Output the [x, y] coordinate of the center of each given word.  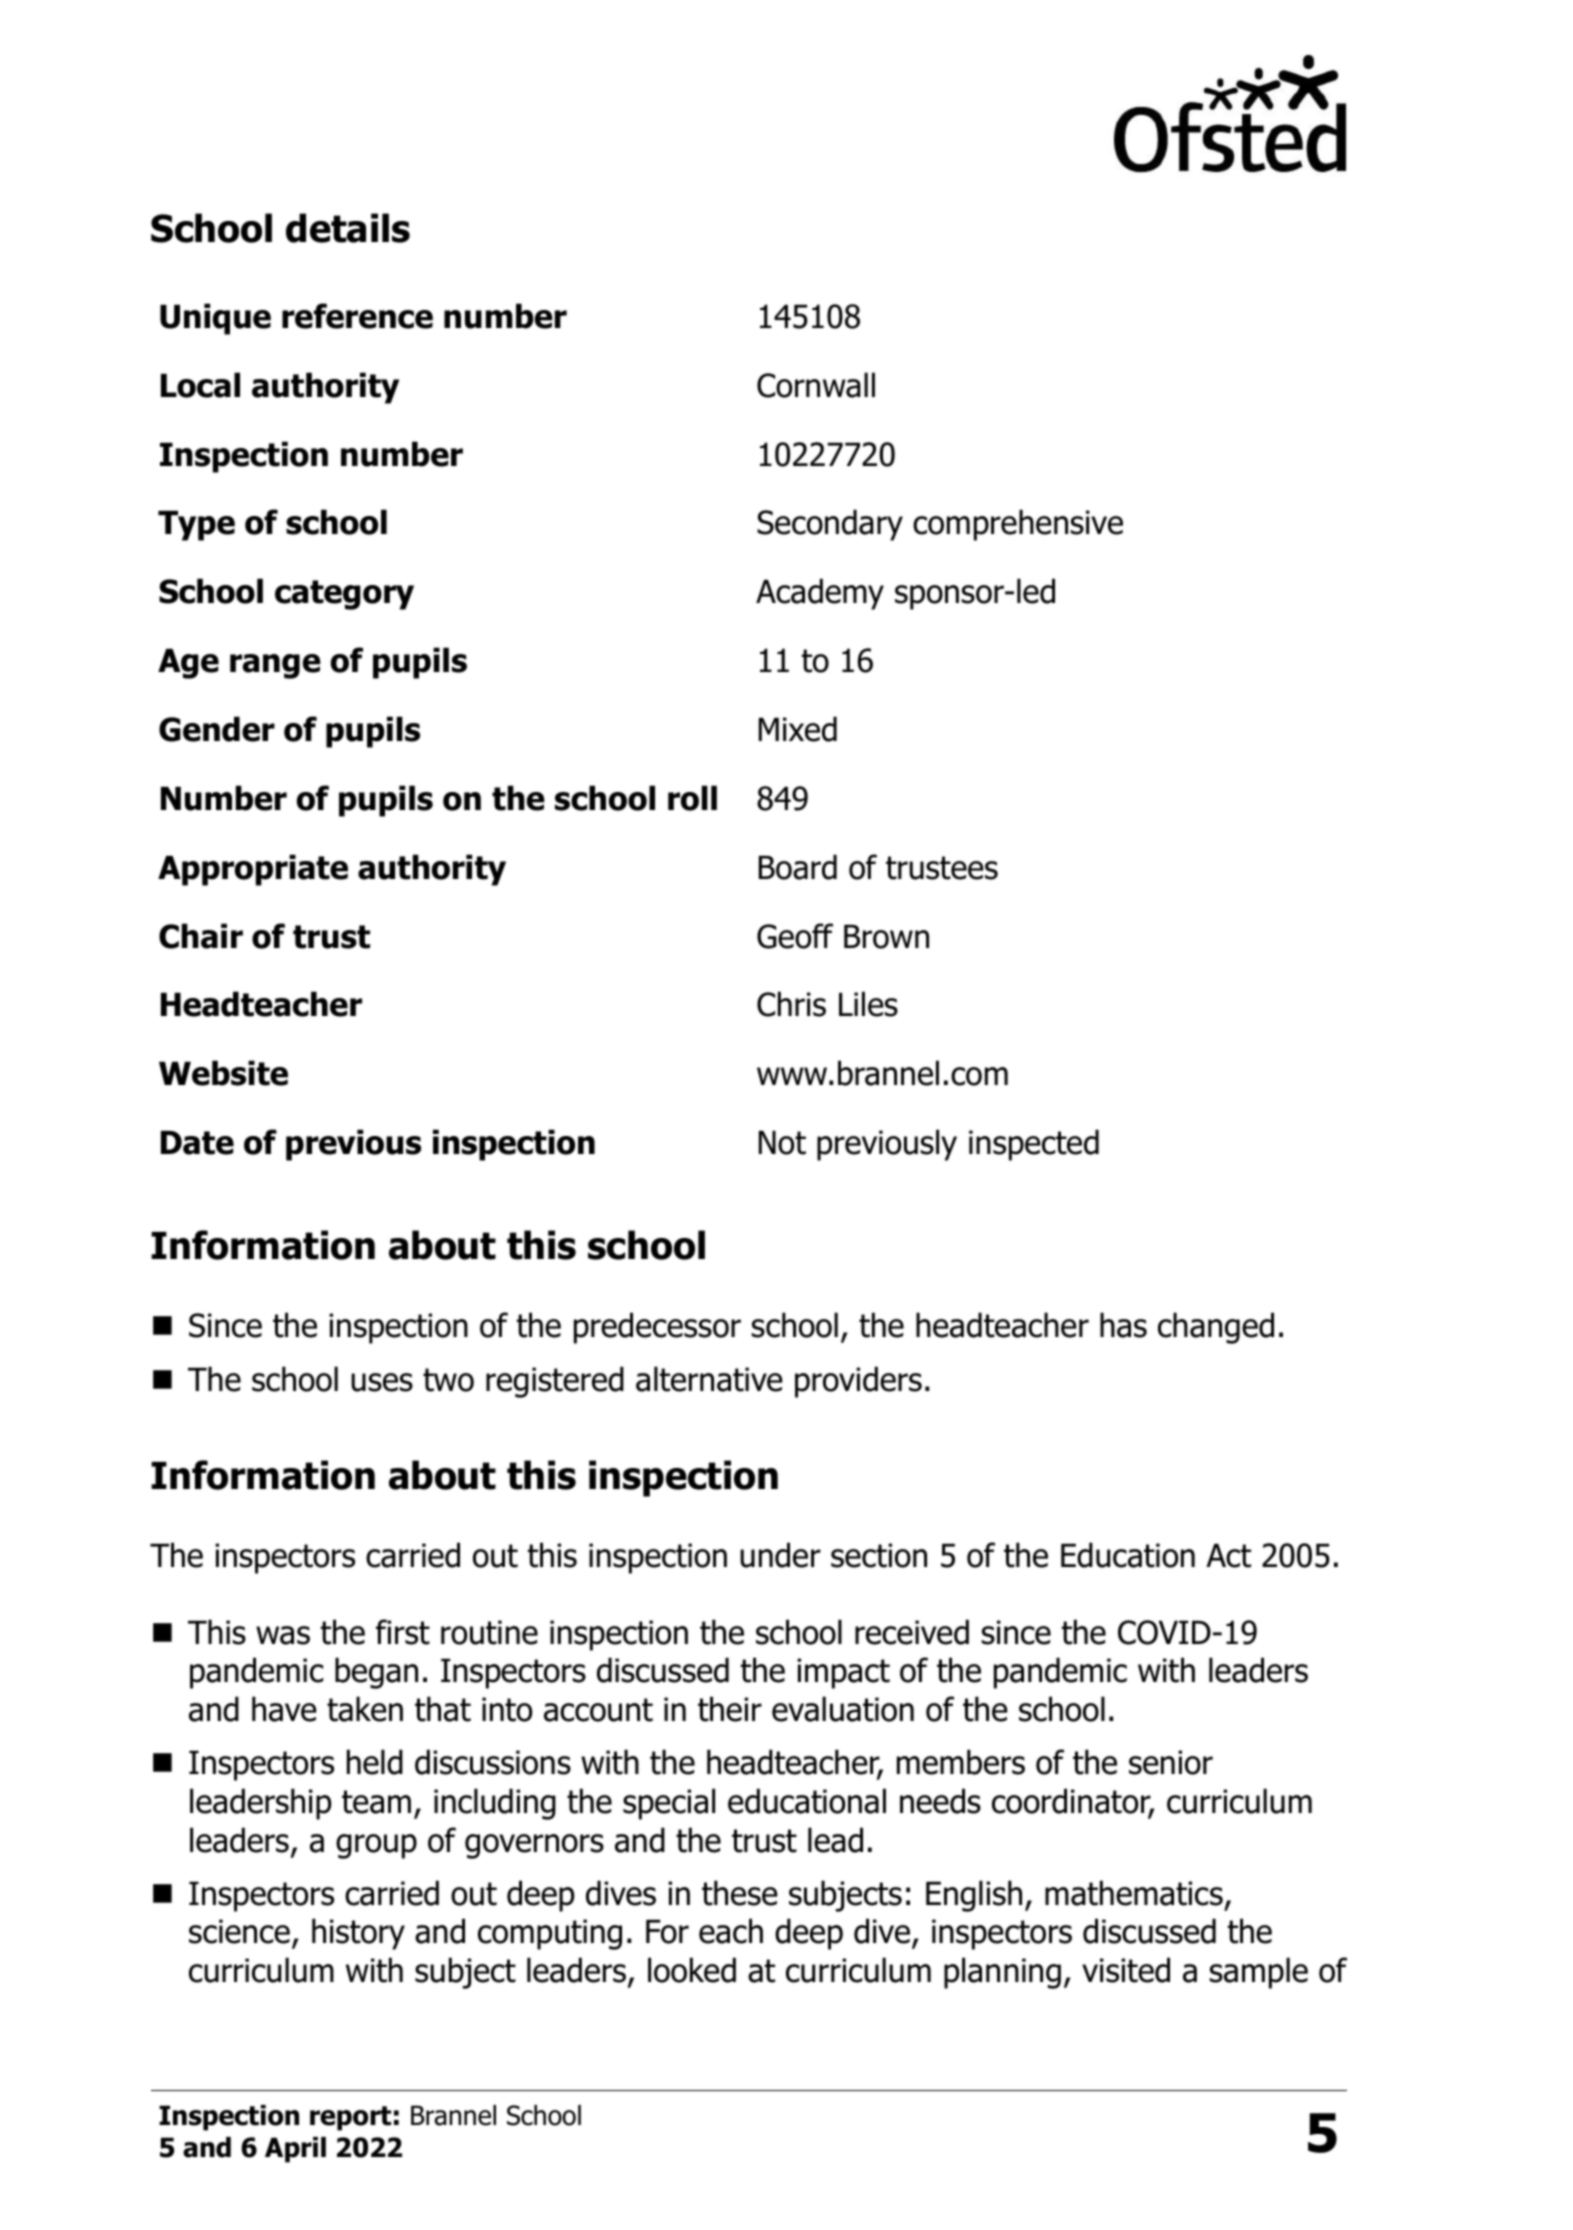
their [730, 1709]
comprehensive [1018, 525]
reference [357, 316]
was [283, 1635]
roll [692, 798]
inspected [1034, 1145]
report [350, 2118]
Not [782, 1143]
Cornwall [816, 385]
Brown [886, 937]
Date [197, 1143]
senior [1171, 1762]
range [275, 666]
